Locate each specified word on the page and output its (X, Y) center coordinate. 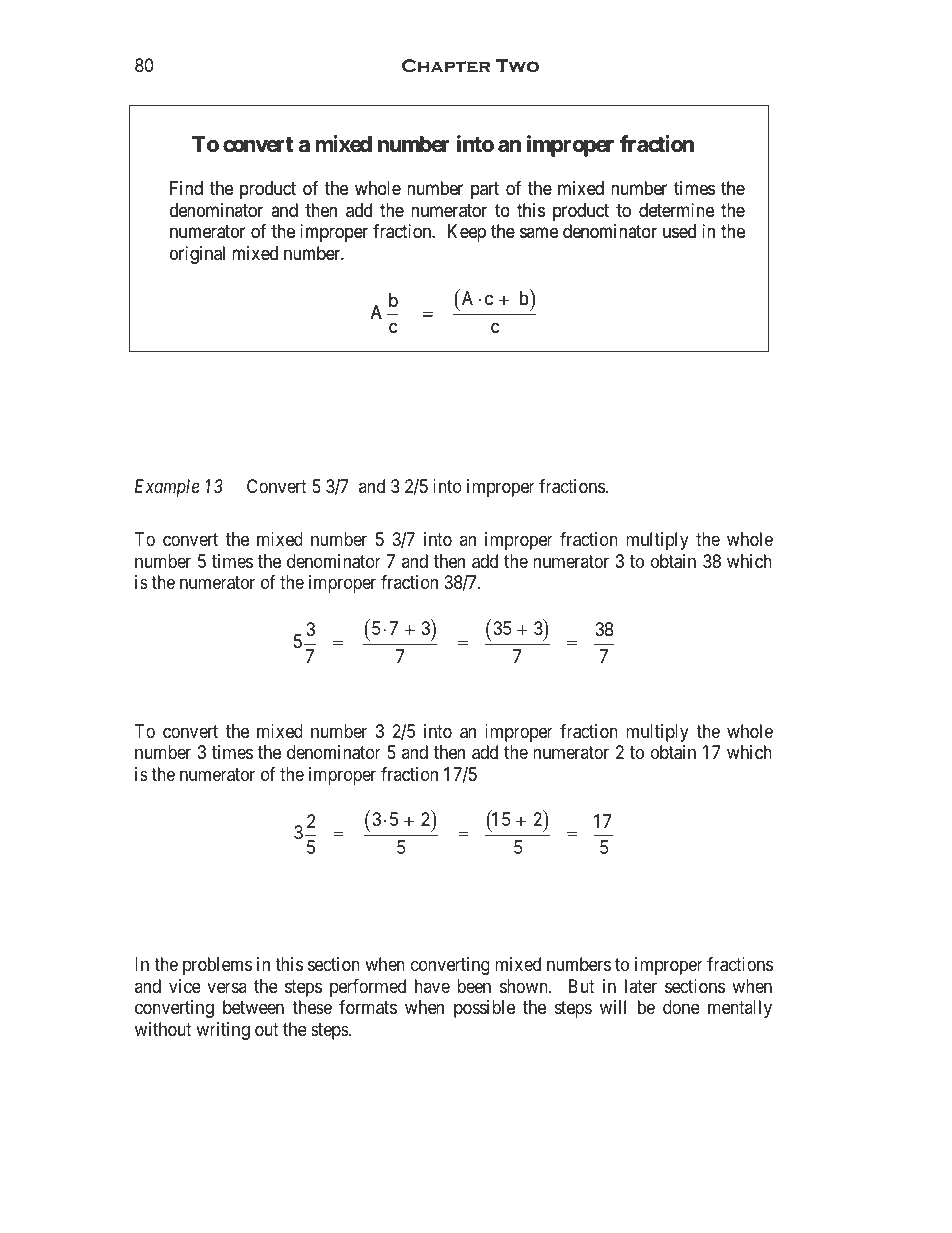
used (679, 231)
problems (217, 966)
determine (676, 210)
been (474, 986)
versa (227, 987)
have (432, 986)
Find (186, 188)
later (641, 986)
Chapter (446, 66)
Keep (467, 233)
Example (167, 488)
